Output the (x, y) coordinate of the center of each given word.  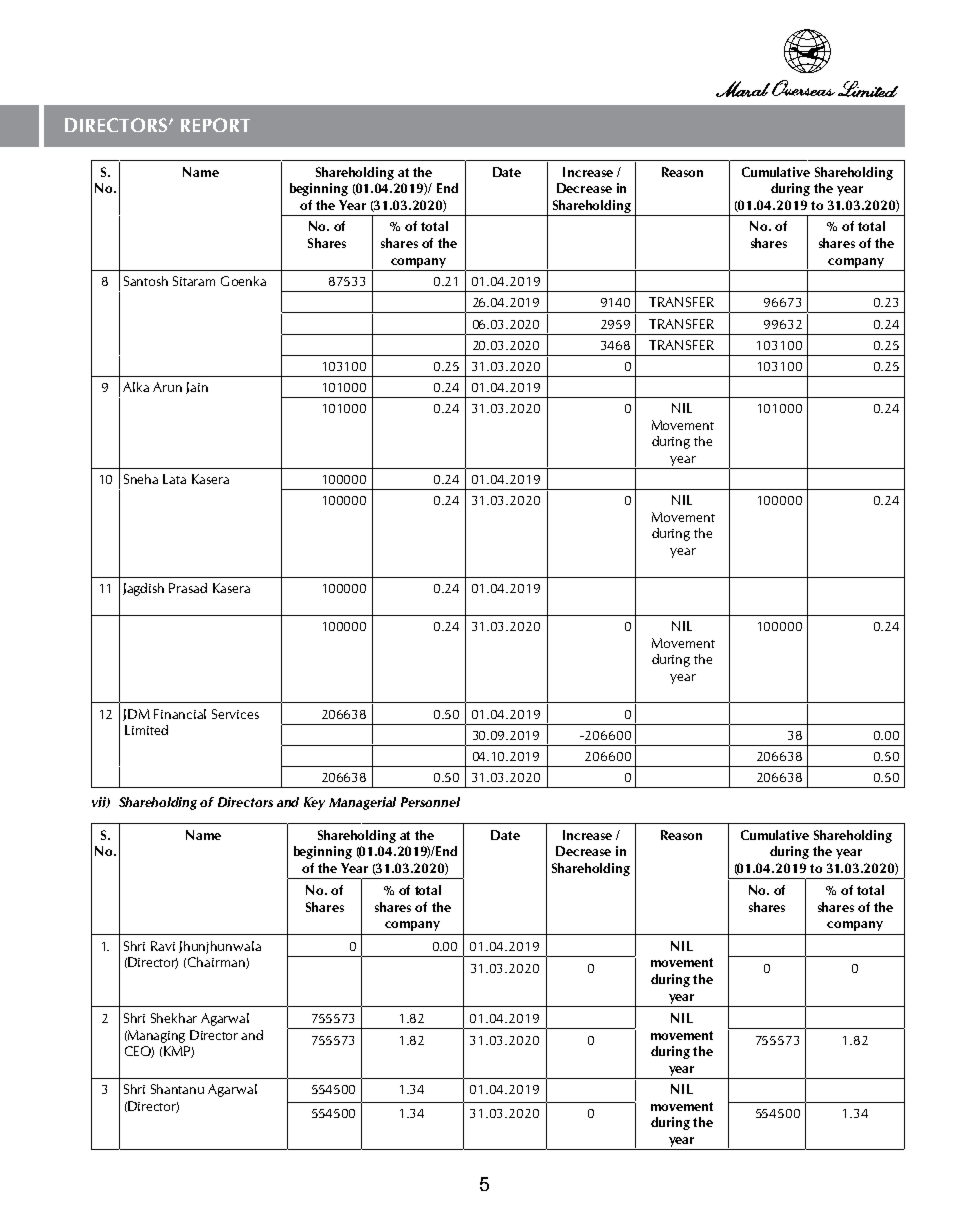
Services (235, 714)
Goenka (243, 281)
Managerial (362, 803)
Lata (174, 479)
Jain (197, 388)
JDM (136, 715)
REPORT (215, 125)
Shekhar (174, 1018)
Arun (167, 387)
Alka (136, 387)
